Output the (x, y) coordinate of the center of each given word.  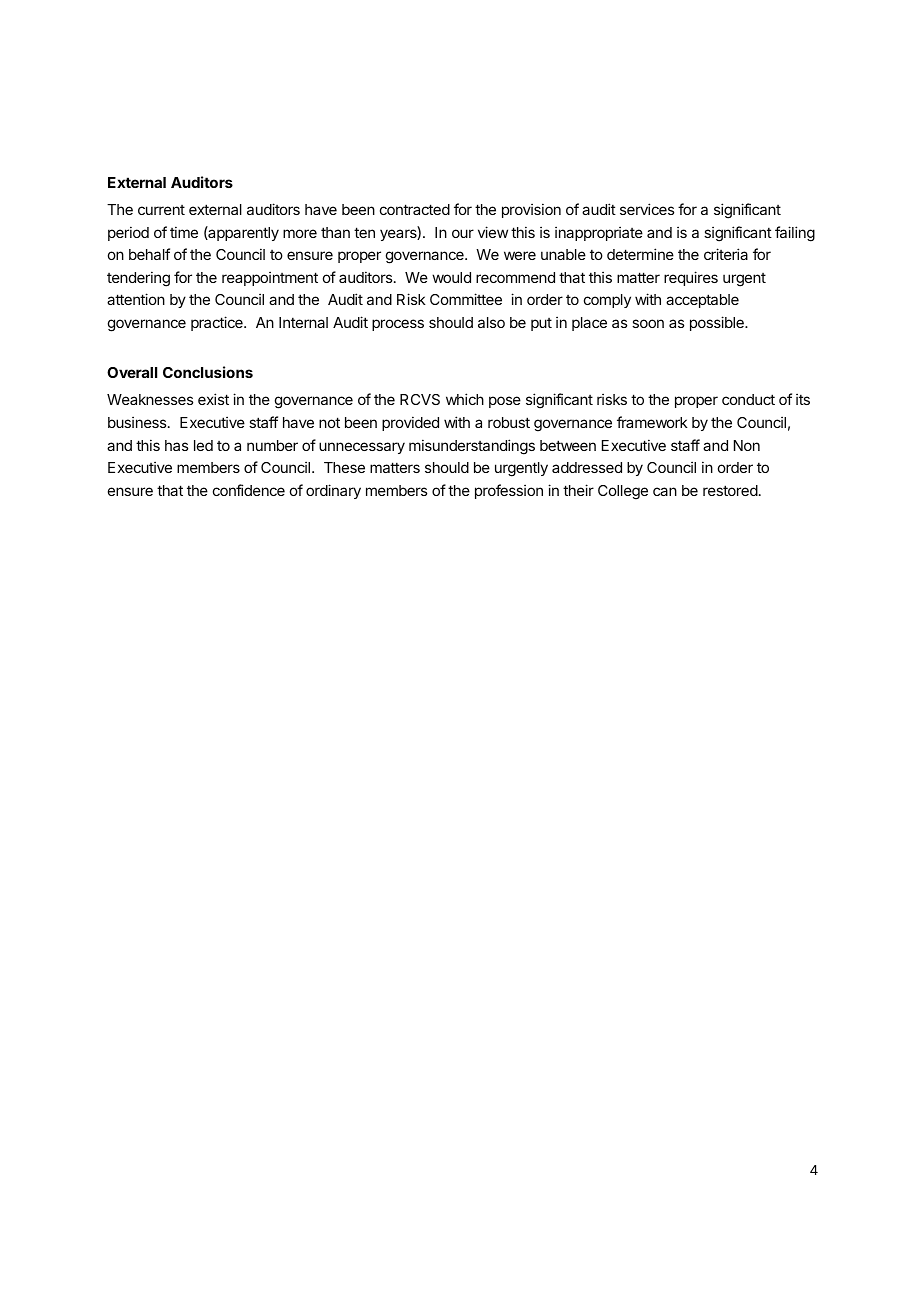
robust (509, 422)
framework (652, 422)
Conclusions (208, 372)
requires (691, 278)
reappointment (270, 278)
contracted (415, 209)
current (161, 210)
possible (718, 323)
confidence (249, 490)
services (647, 209)
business (138, 422)
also (491, 322)
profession (509, 491)
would (451, 277)
